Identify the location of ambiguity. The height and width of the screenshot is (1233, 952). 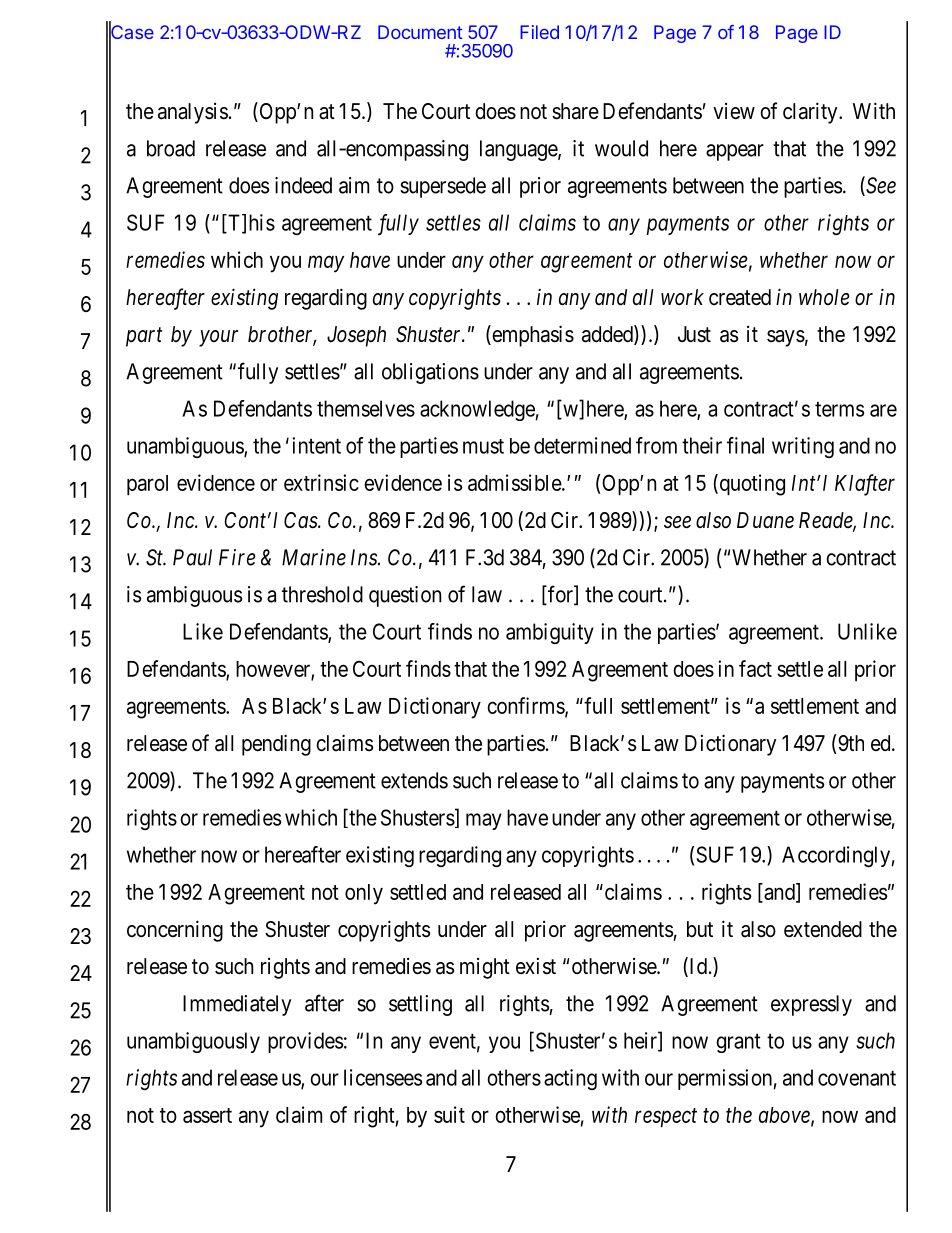
(550, 633).
